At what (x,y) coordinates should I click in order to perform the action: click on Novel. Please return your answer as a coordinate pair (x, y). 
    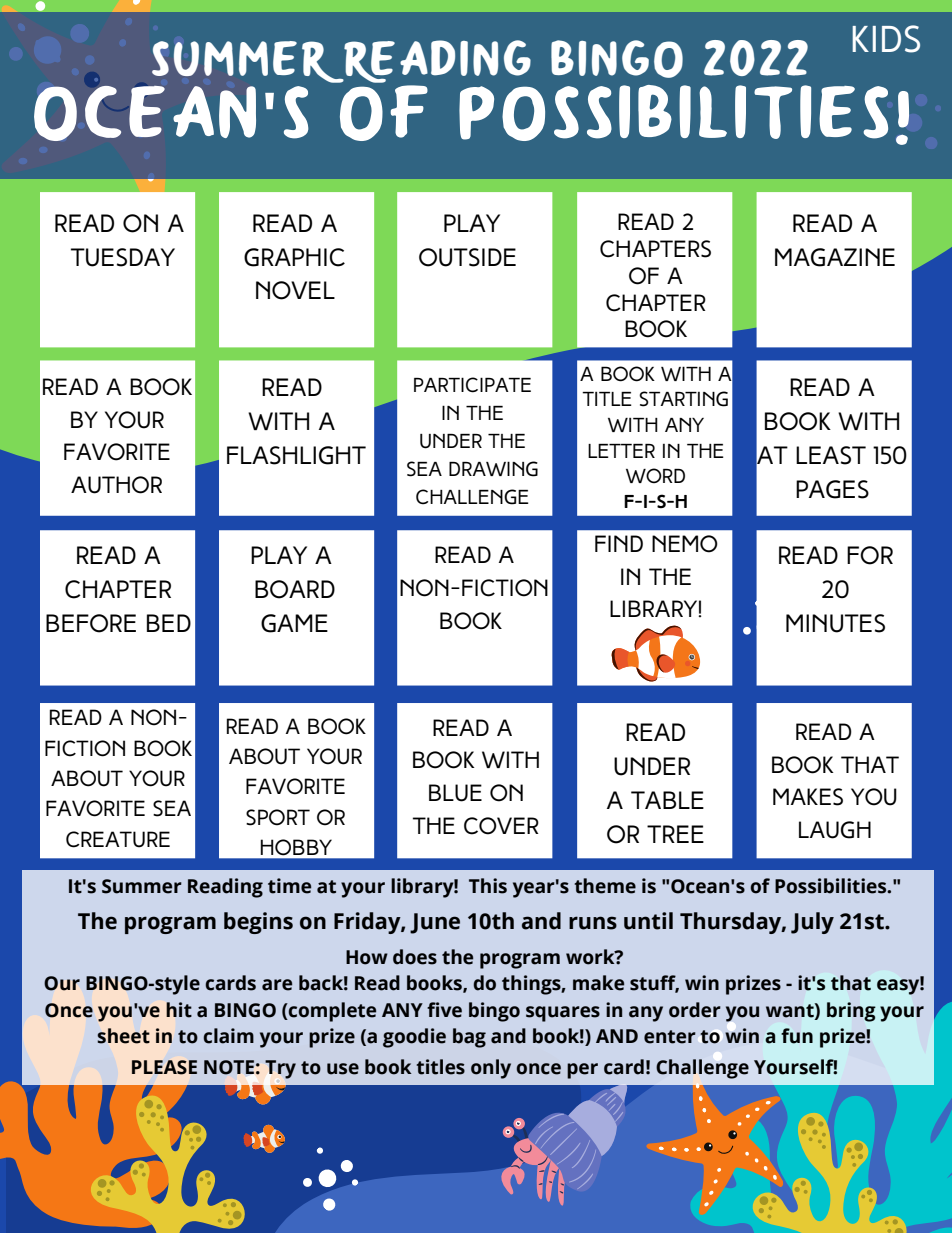
    Looking at the image, I should click on (295, 290).
